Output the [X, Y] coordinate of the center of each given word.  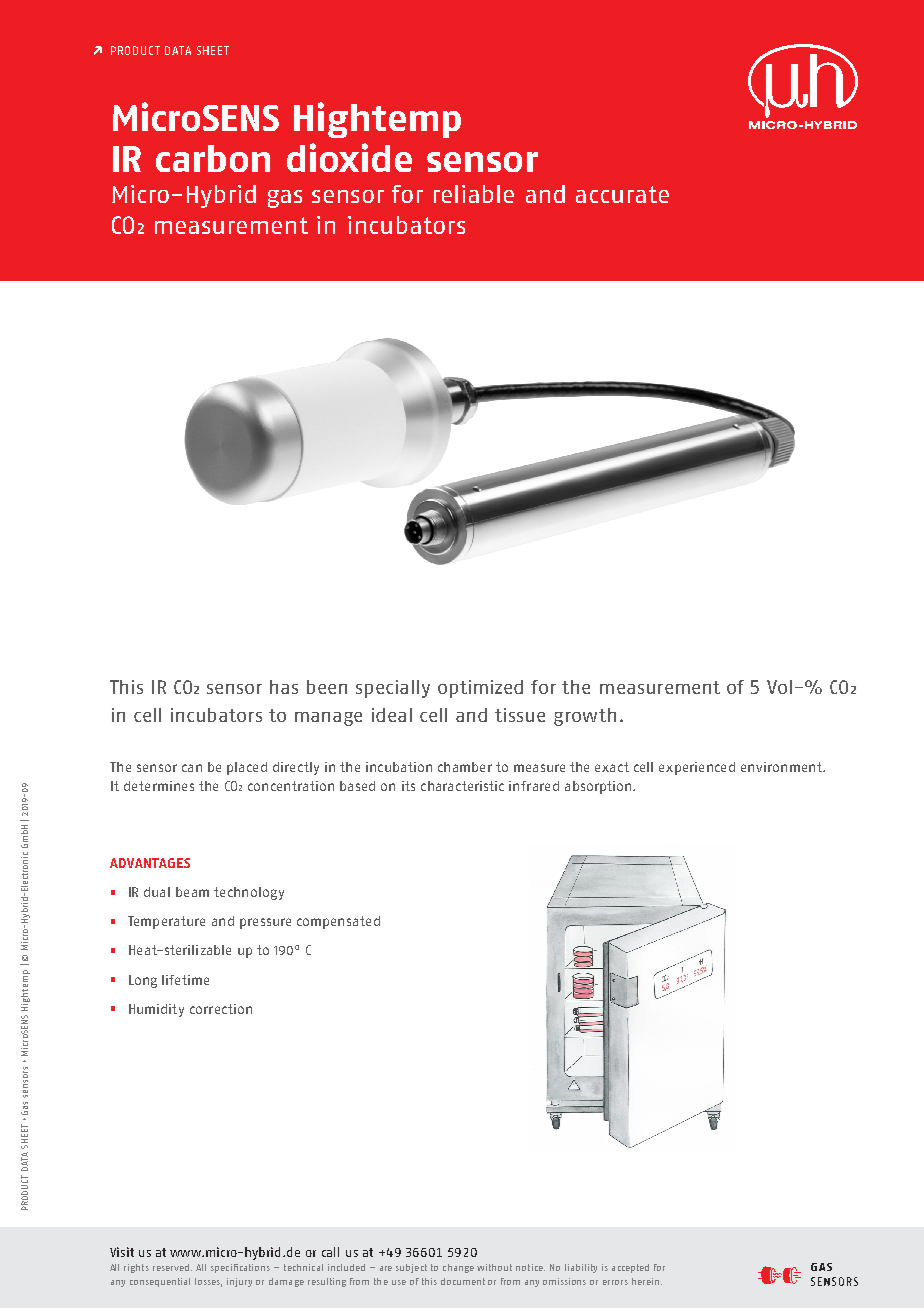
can [192, 768]
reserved [171, 1267]
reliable [474, 194]
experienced [697, 768]
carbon [213, 158]
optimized [480, 689]
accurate [622, 194]
